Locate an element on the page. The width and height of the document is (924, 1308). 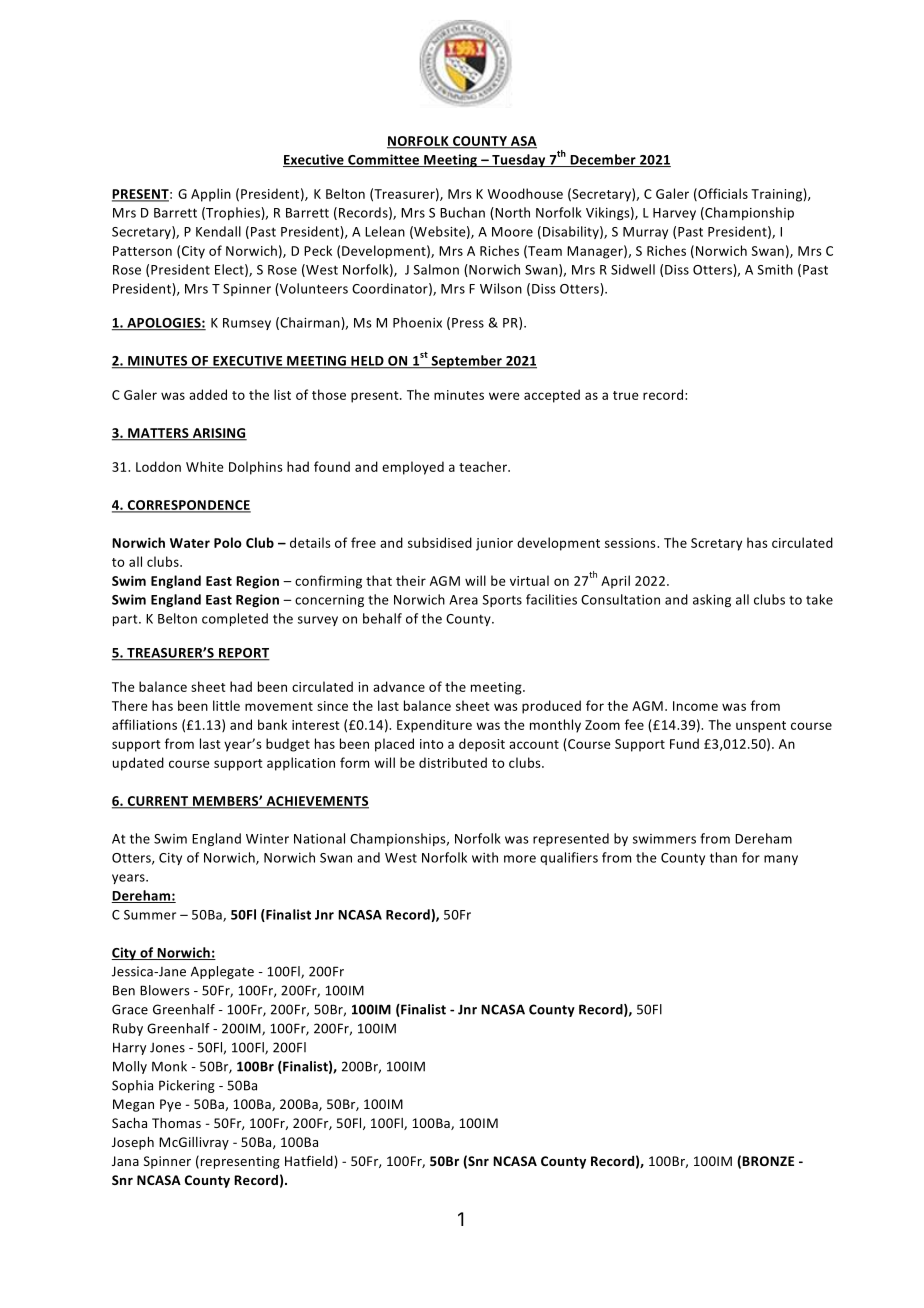
advance is located at coordinates (399, 686).
